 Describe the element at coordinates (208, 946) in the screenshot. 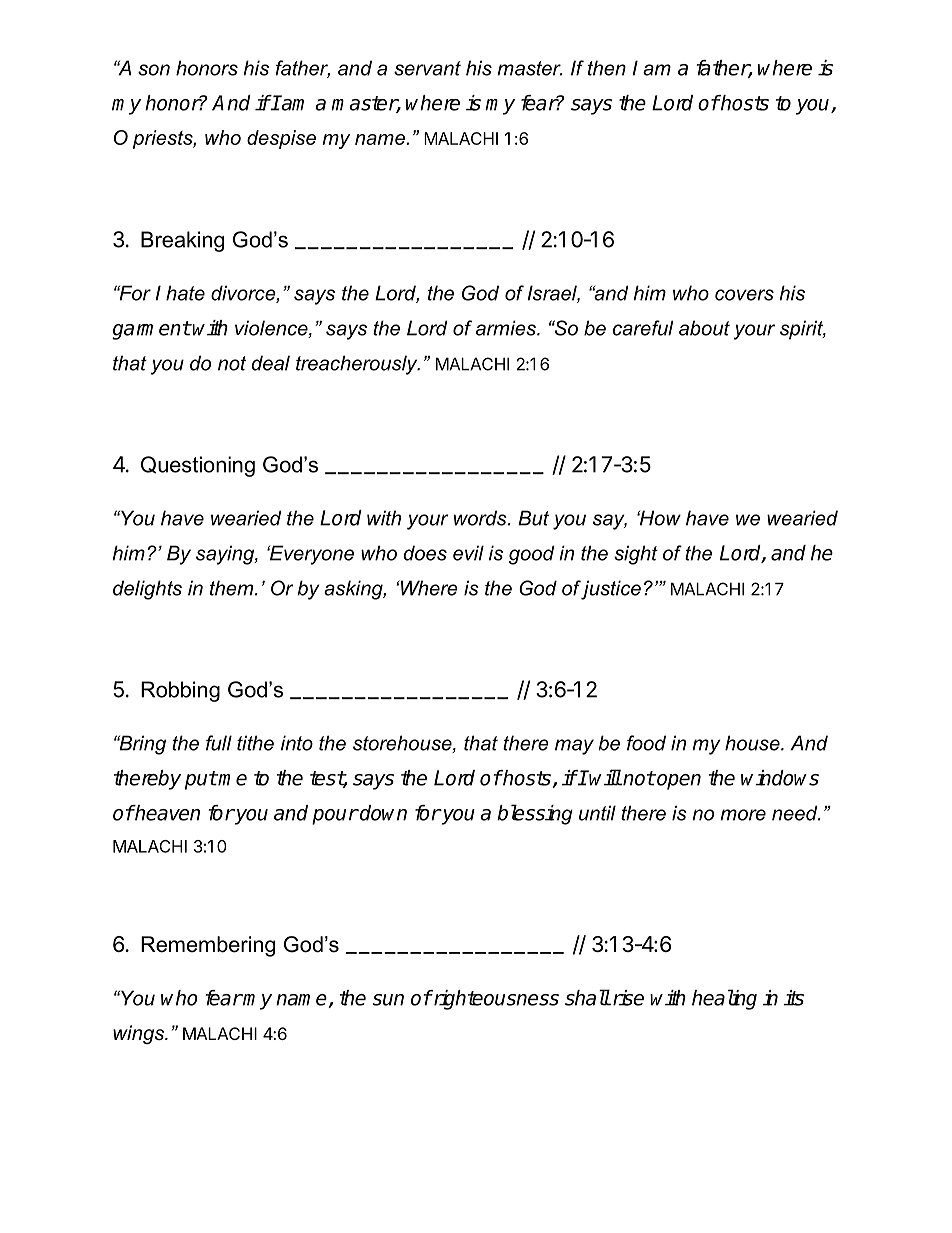

I see `Remembering` at that location.
